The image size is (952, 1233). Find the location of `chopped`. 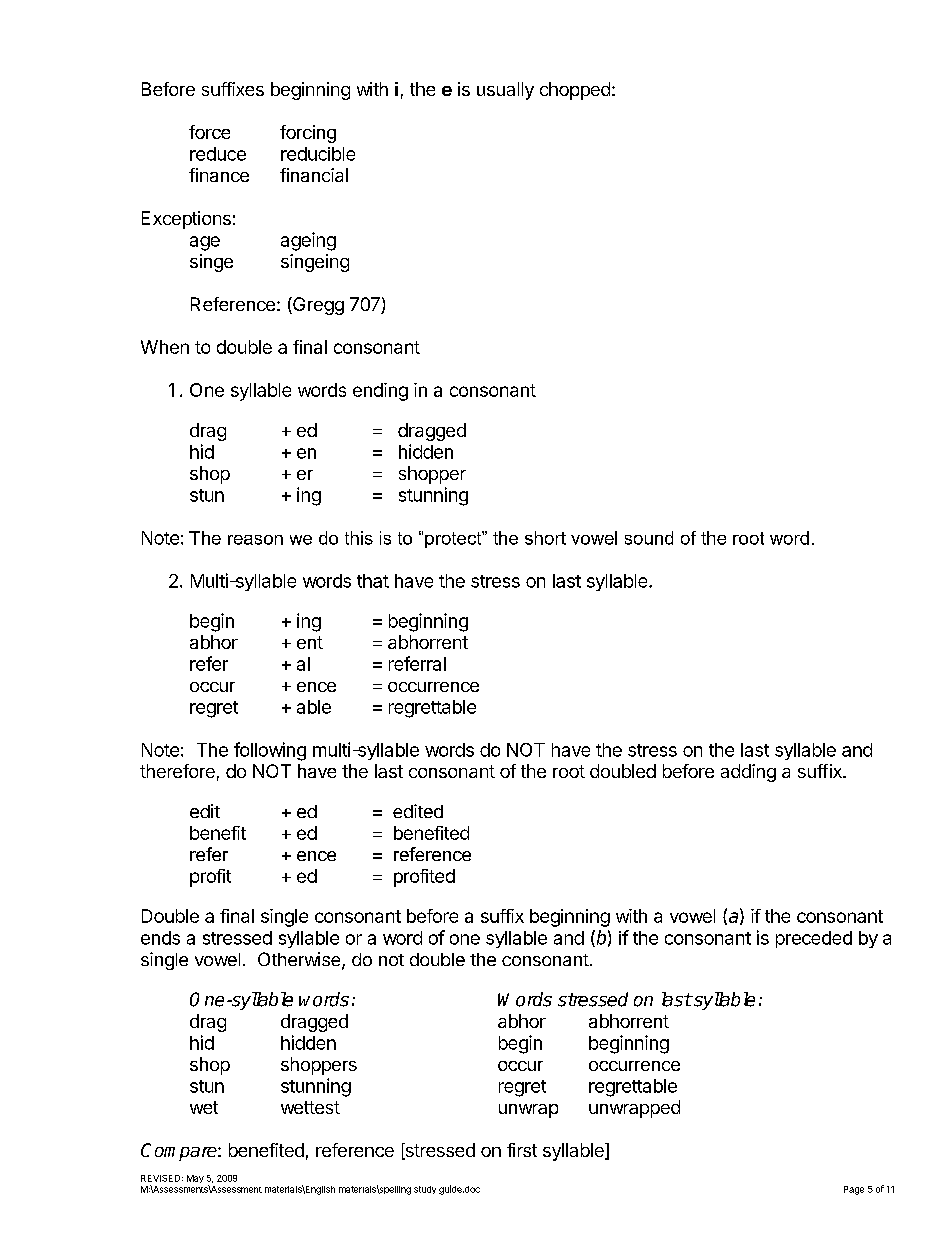

chopped is located at coordinates (575, 91).
